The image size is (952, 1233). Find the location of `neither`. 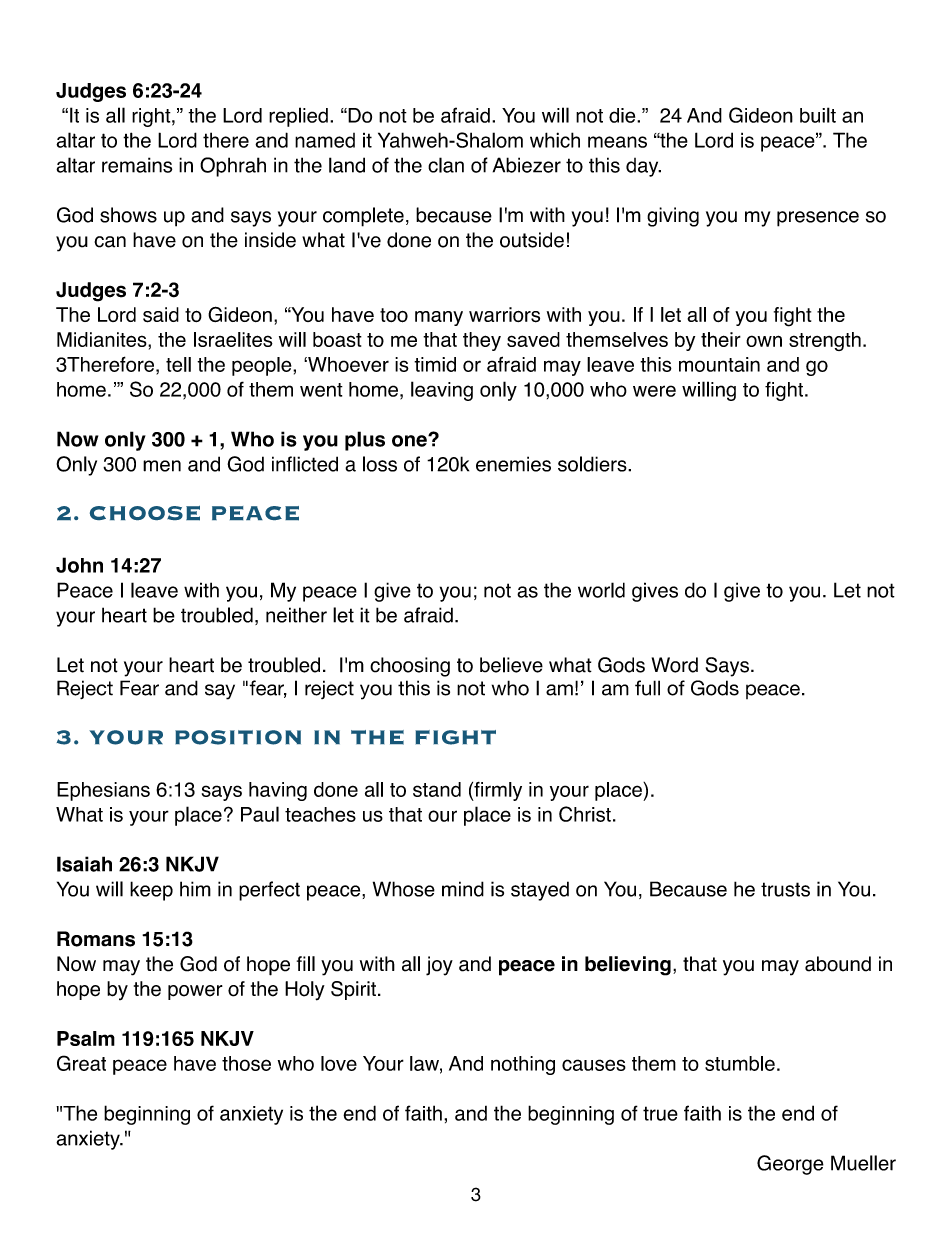

neither is located at coordinates (296, 615).
